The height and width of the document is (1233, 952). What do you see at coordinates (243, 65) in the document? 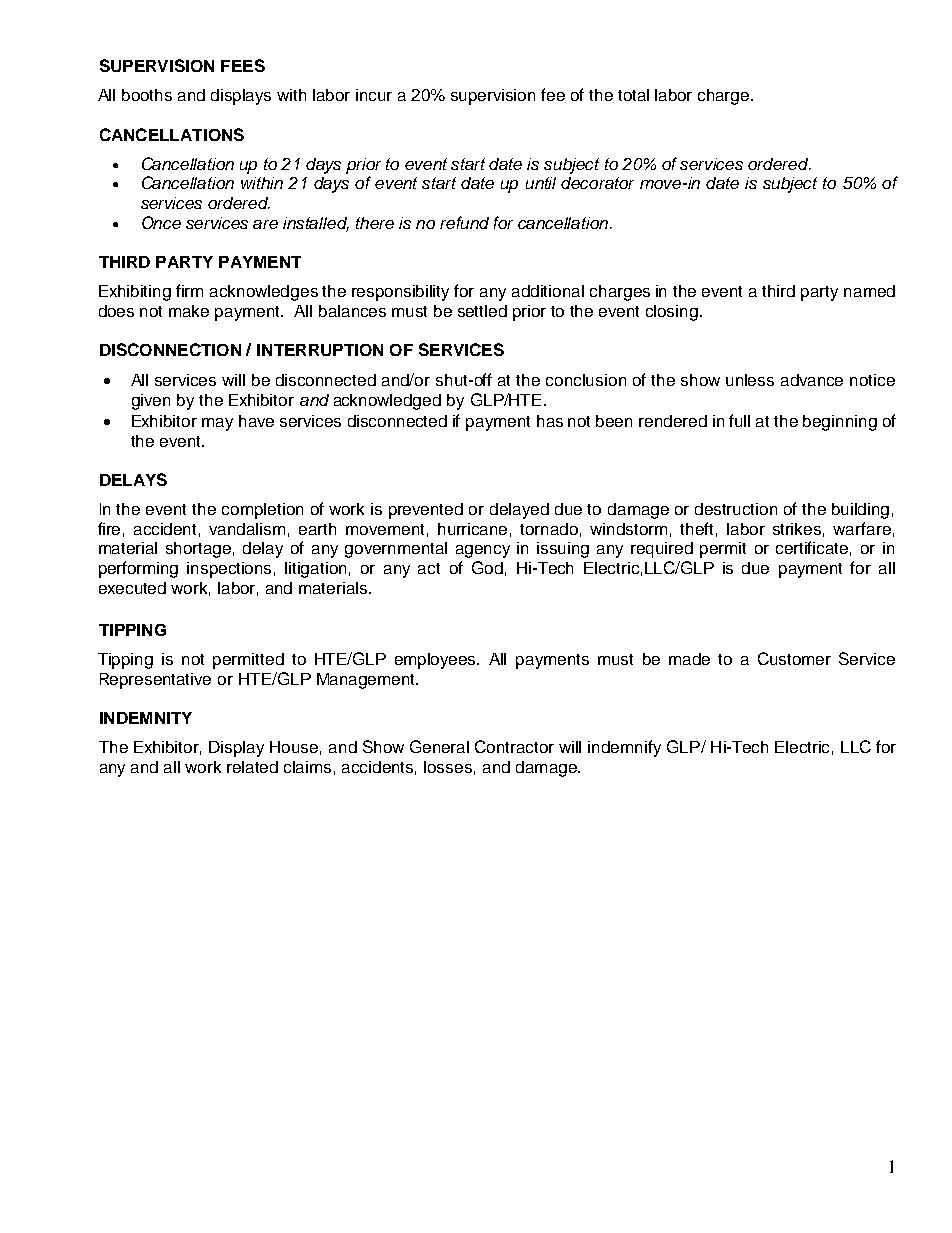
I see `FEES` at bounding box center [243, 65].
